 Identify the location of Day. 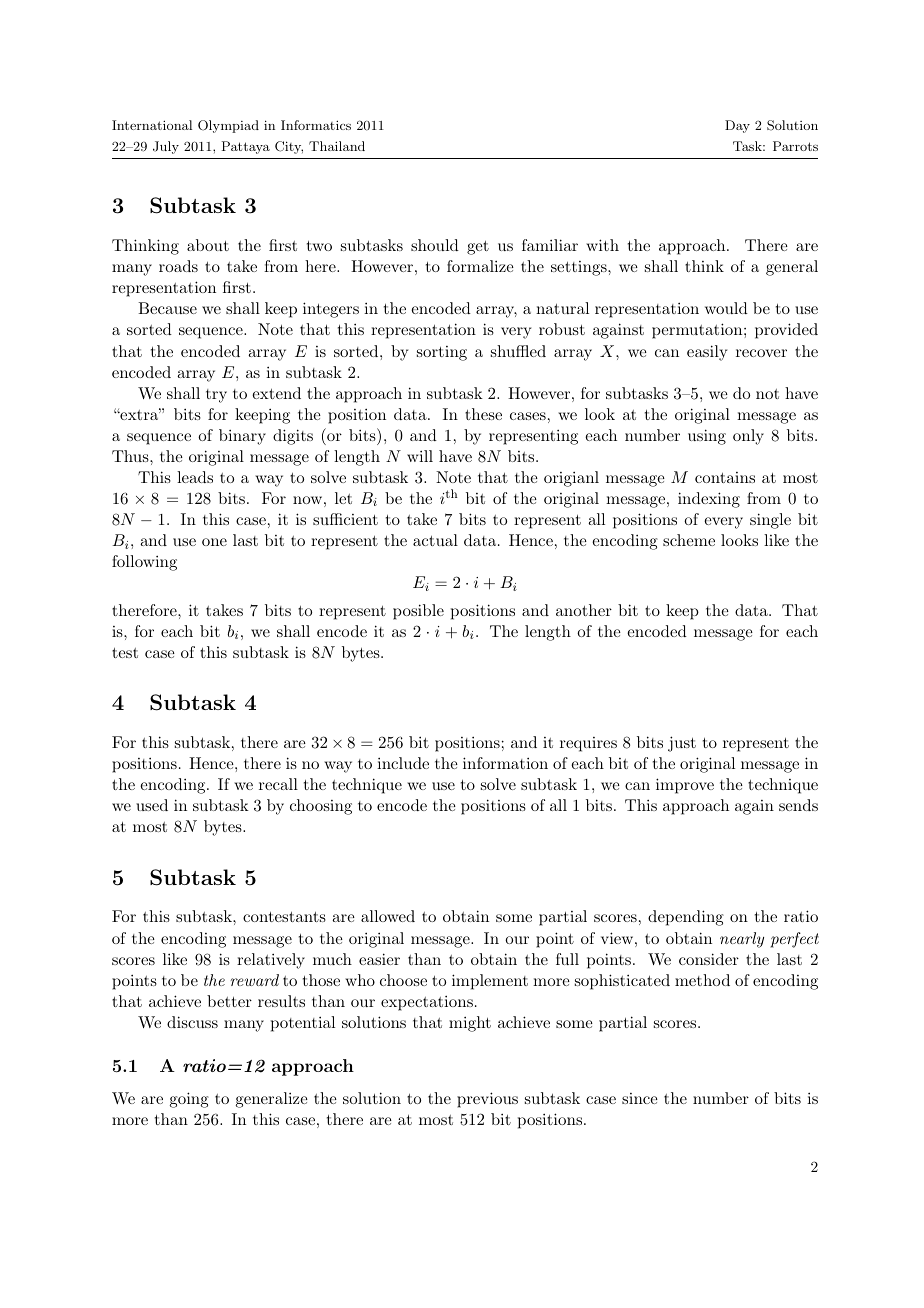
(737, 126).
